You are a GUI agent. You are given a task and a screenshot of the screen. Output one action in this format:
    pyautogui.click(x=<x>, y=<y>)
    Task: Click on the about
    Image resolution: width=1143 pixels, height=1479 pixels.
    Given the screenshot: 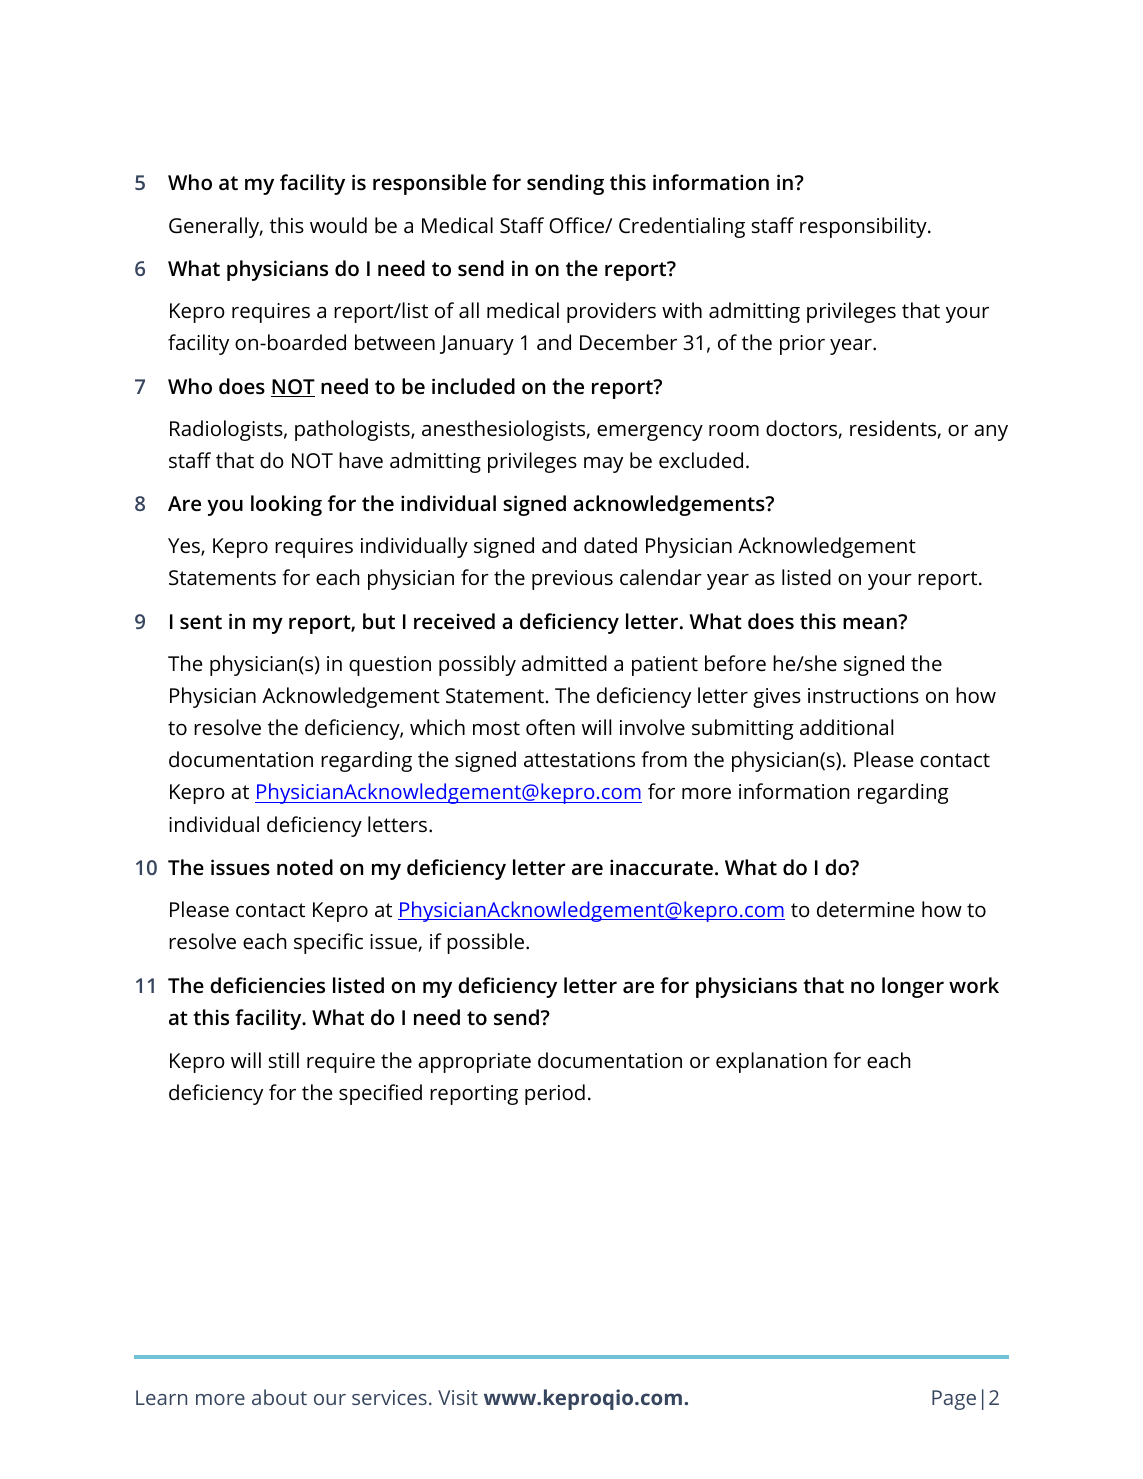 What is the action you would take?
    pyautogui.click(x=279, y=1397)
